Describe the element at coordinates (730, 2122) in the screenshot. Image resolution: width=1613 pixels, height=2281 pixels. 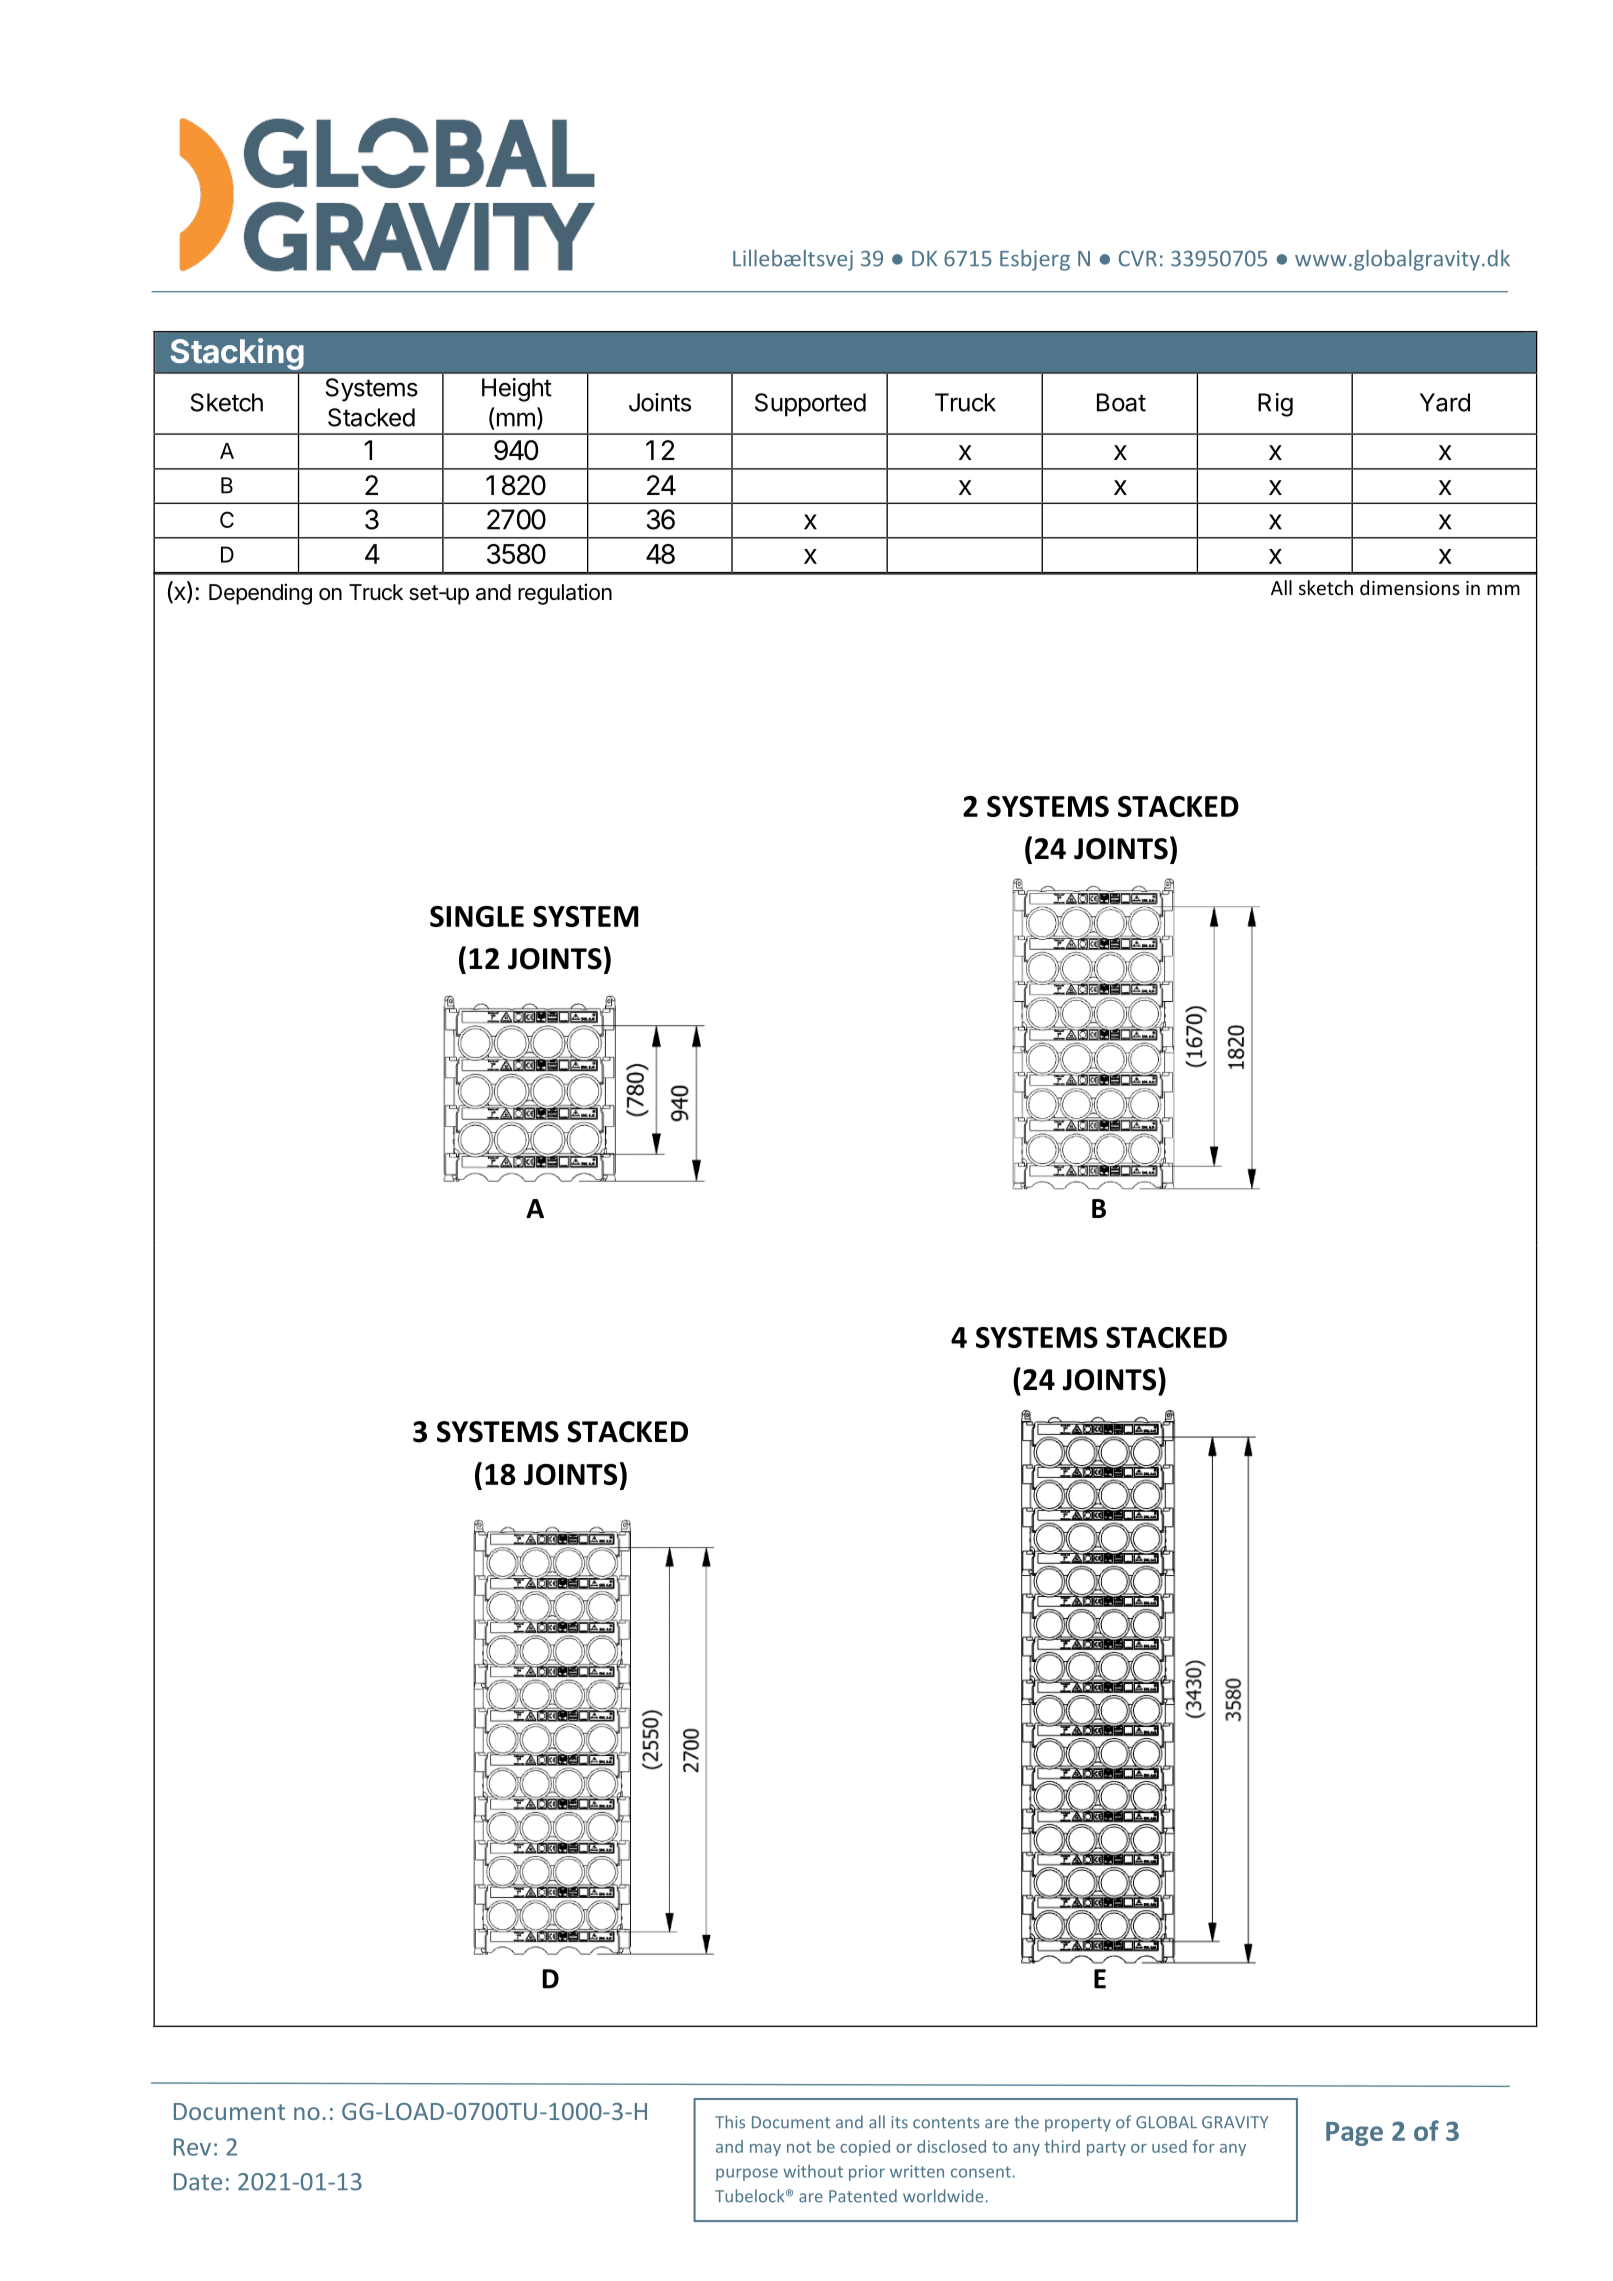
I see `This` at that location.
